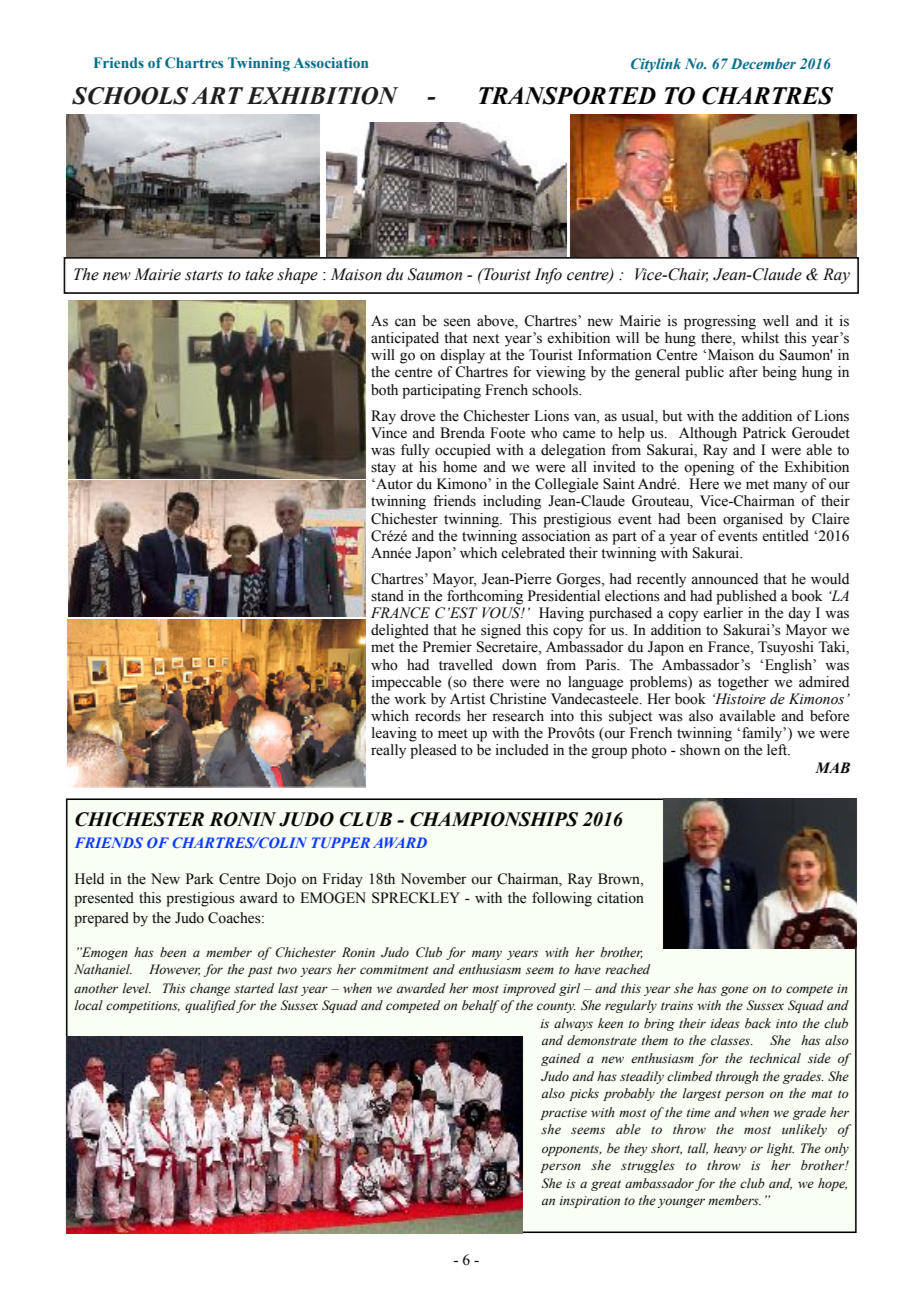 This page has height=1308, width=924. I want to click on heavy, so click(730, 1149).
